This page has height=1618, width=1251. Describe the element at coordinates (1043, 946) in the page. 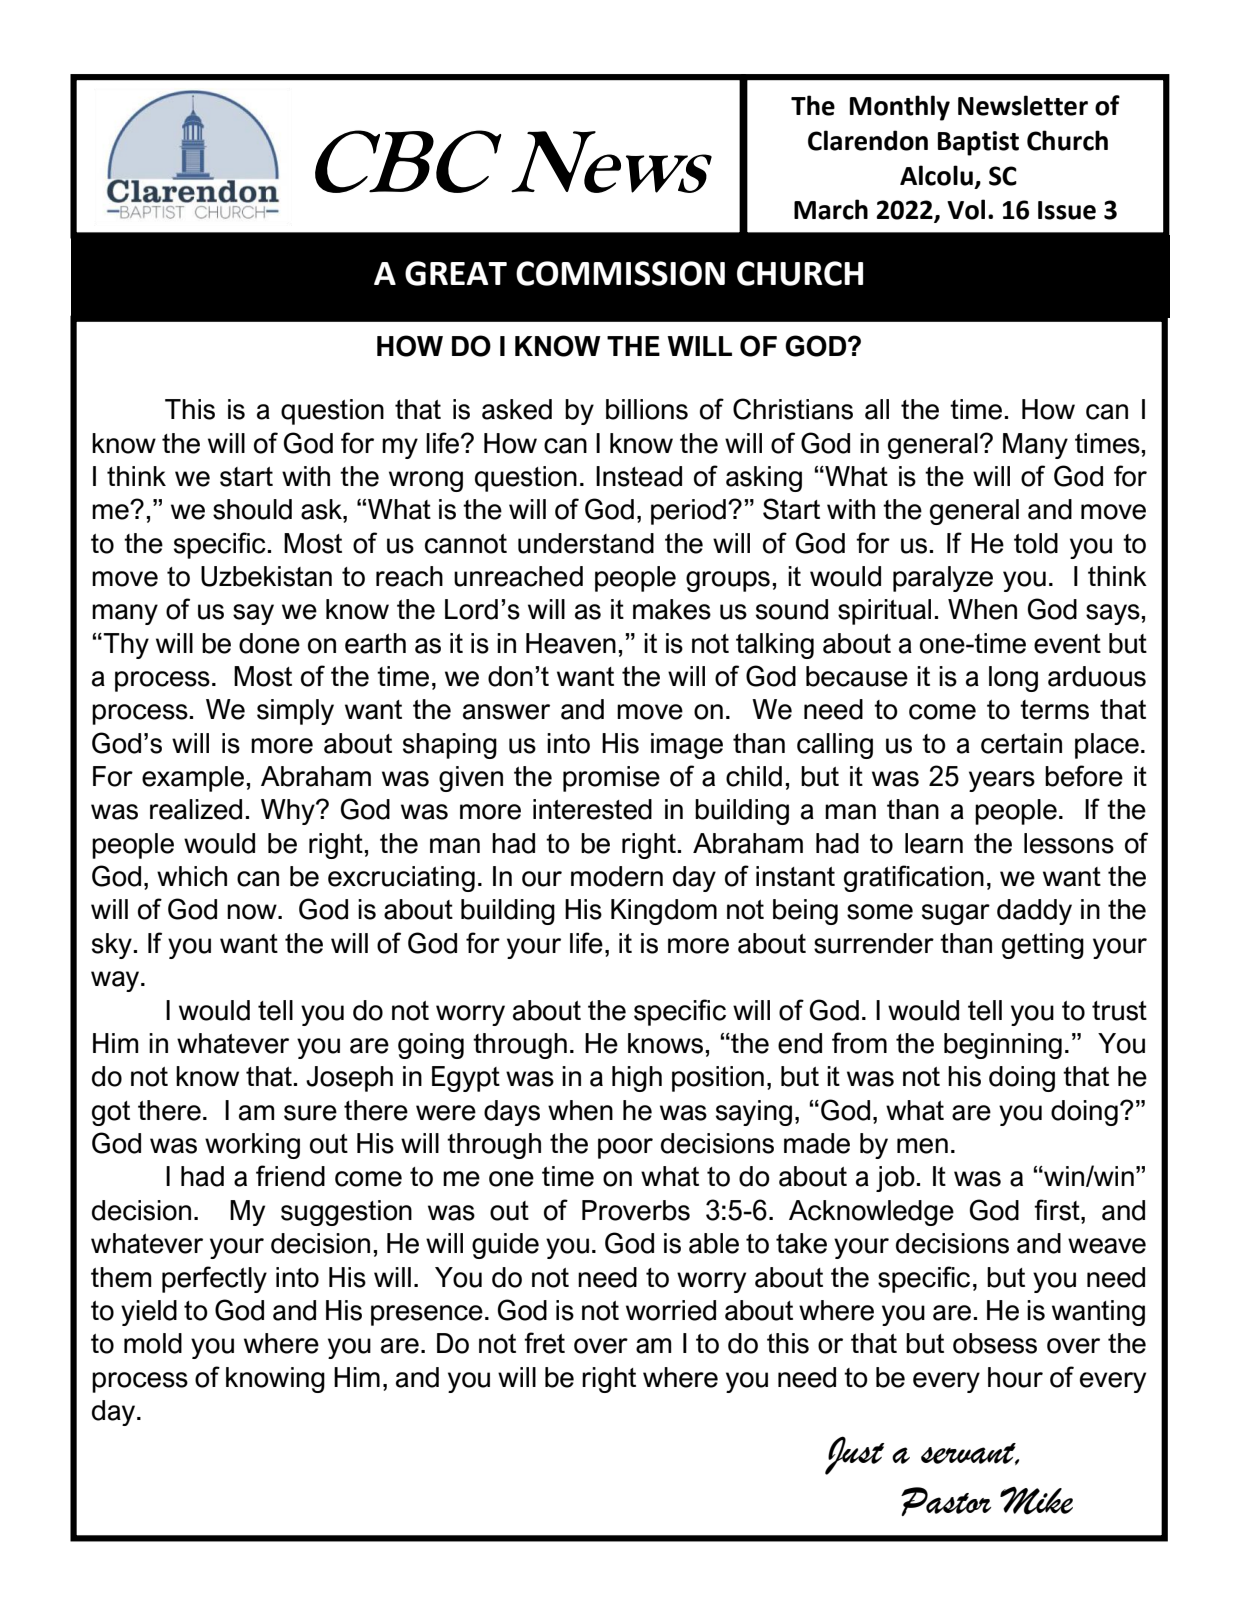

I see `getting` at that location.
